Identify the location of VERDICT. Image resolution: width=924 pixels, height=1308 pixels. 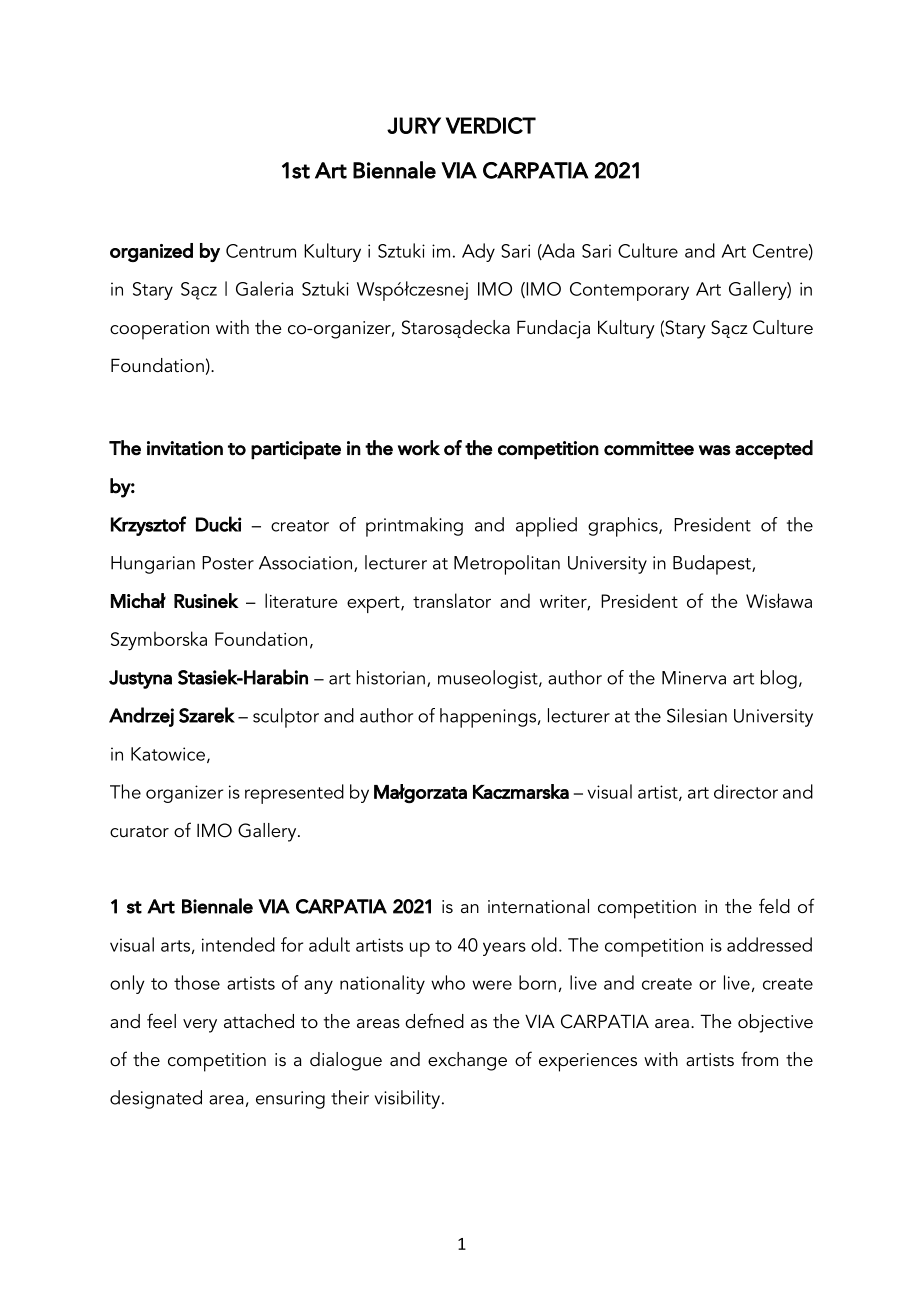
(491, 125).
